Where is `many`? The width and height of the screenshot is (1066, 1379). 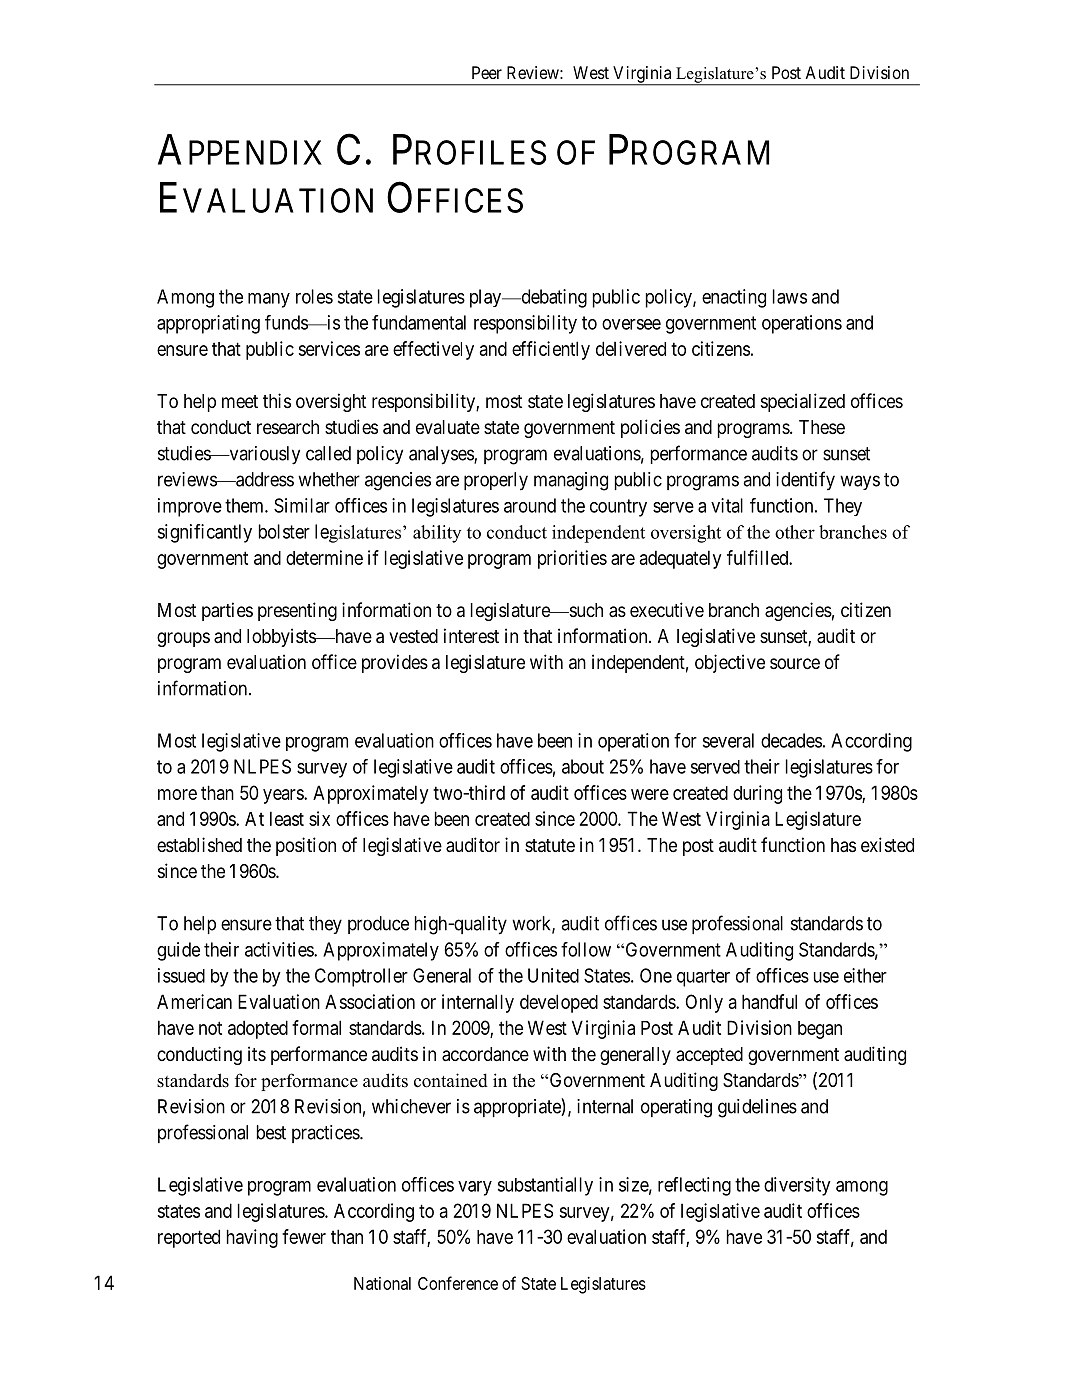 many is located at coordinates (269, 300).
